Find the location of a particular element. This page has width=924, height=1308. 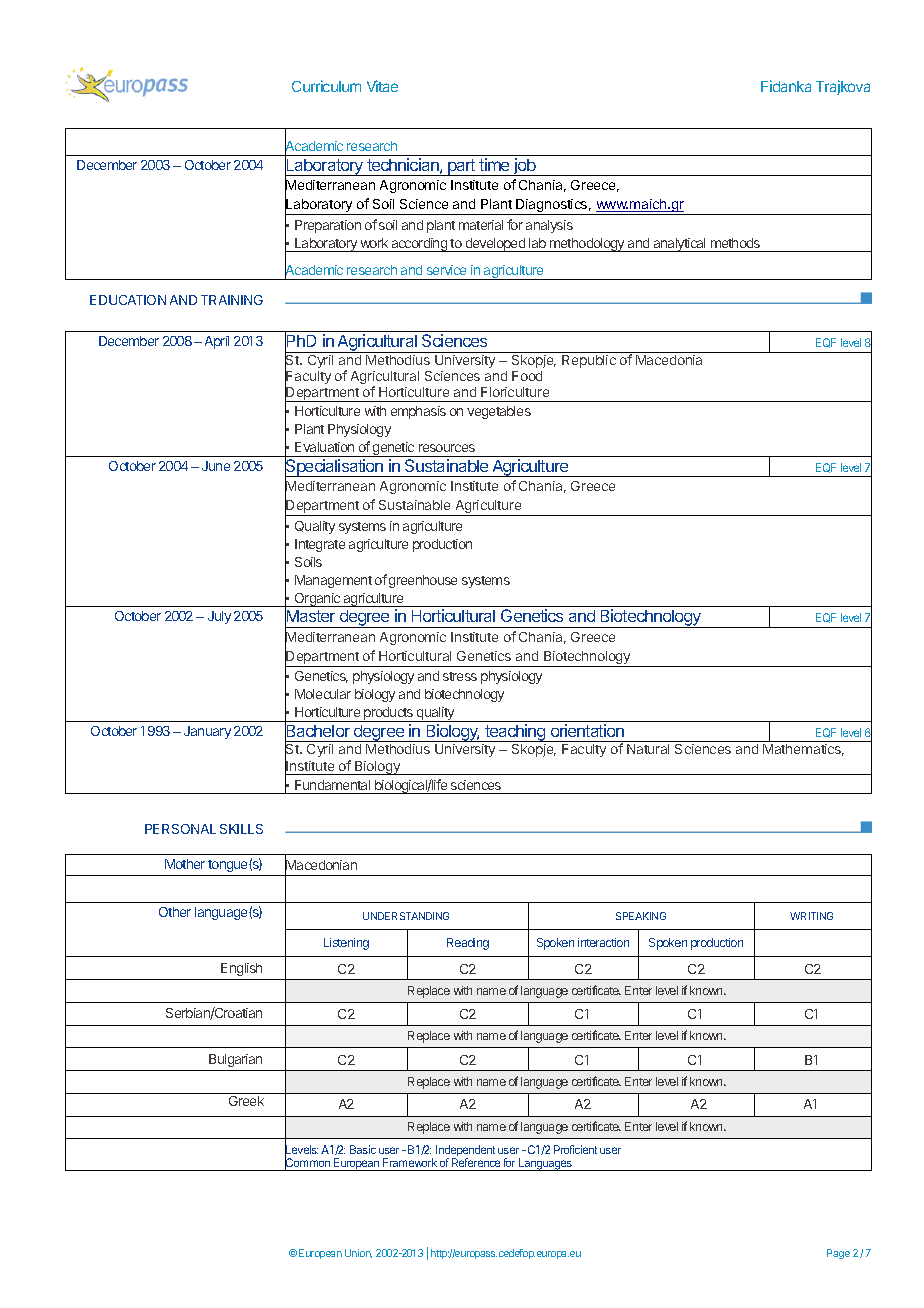

Independent is located at coordinates (465, 1152).
